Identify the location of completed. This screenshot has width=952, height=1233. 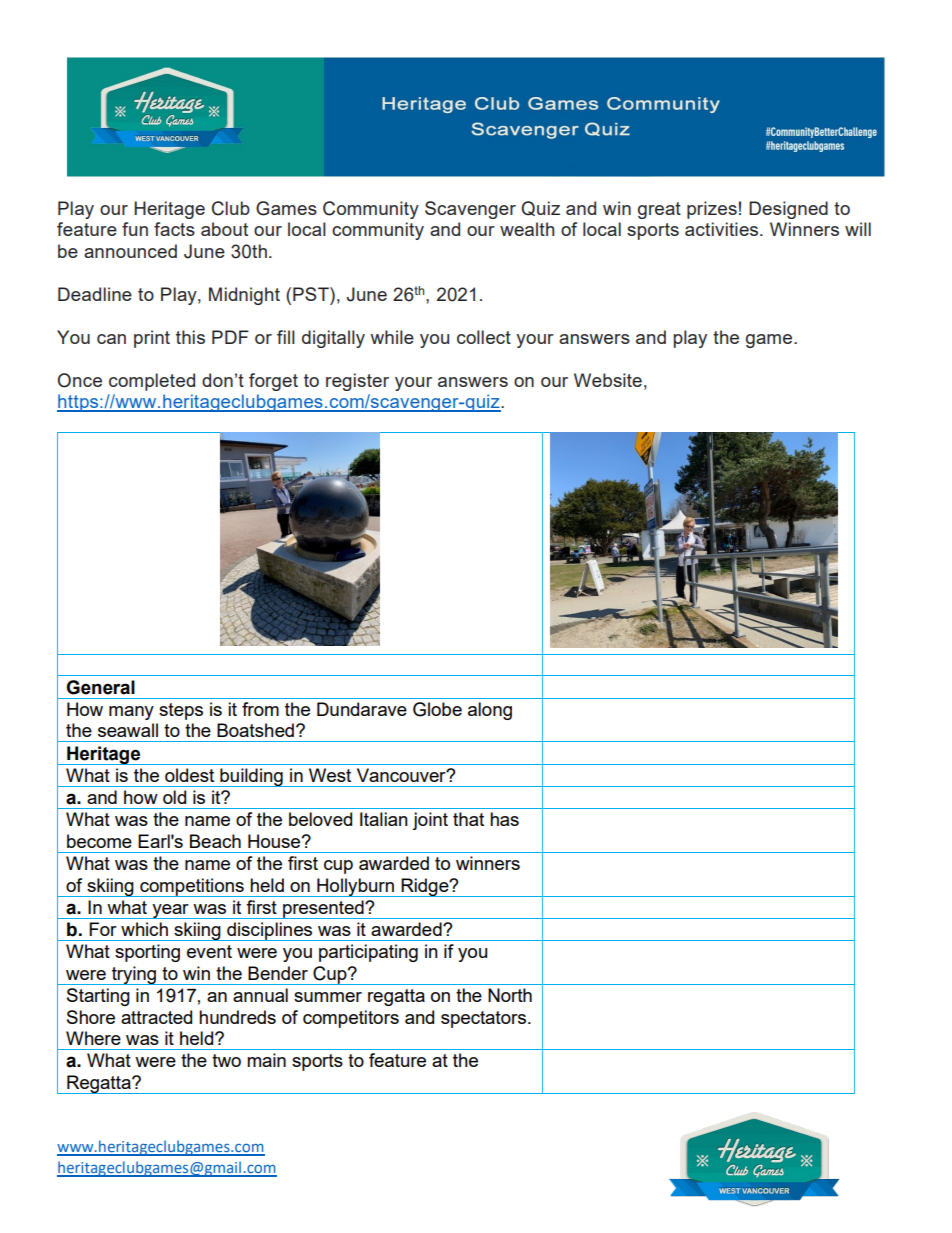
(152, 382).
